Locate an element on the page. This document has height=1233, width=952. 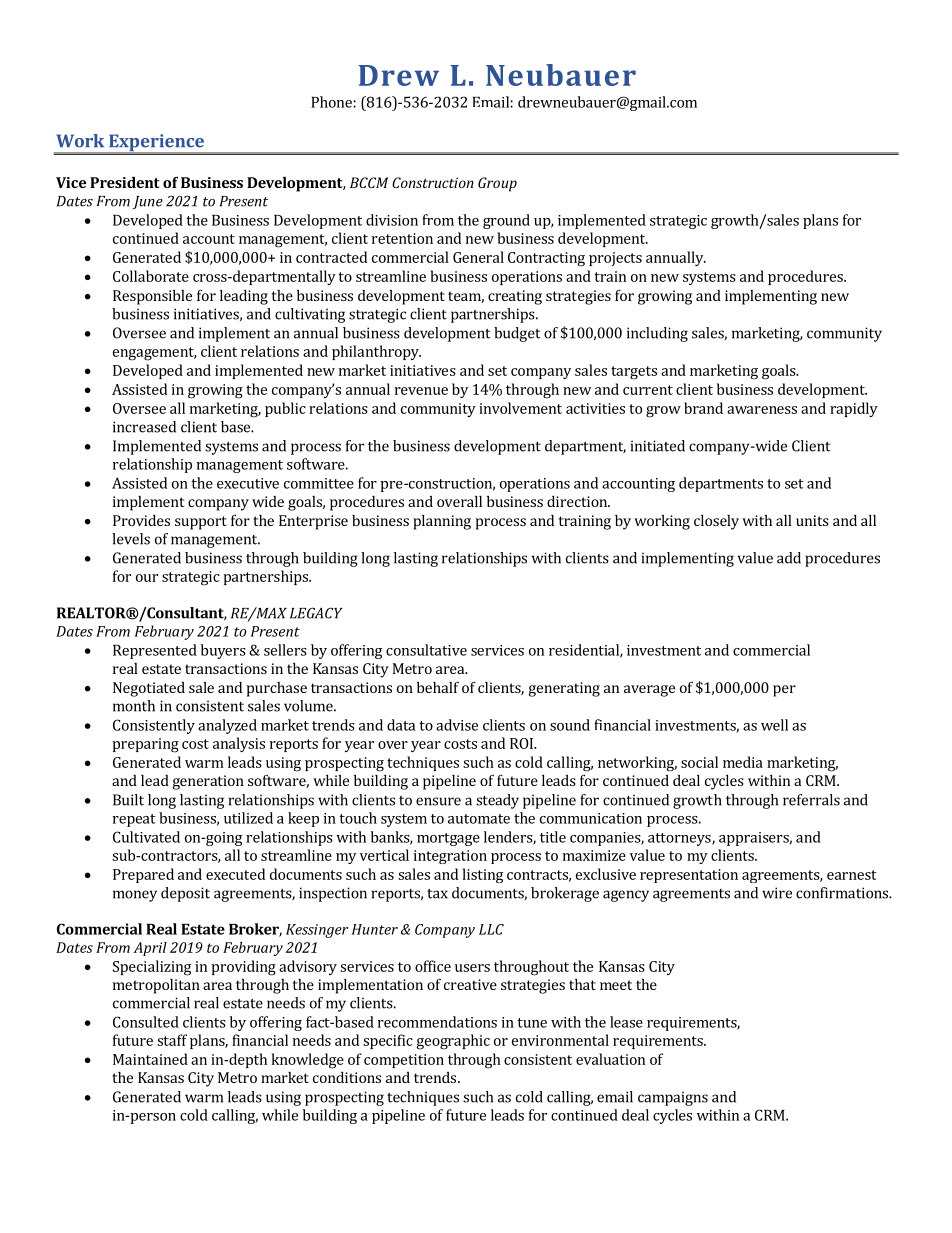
utilized is located at coordinates (248, 818).
